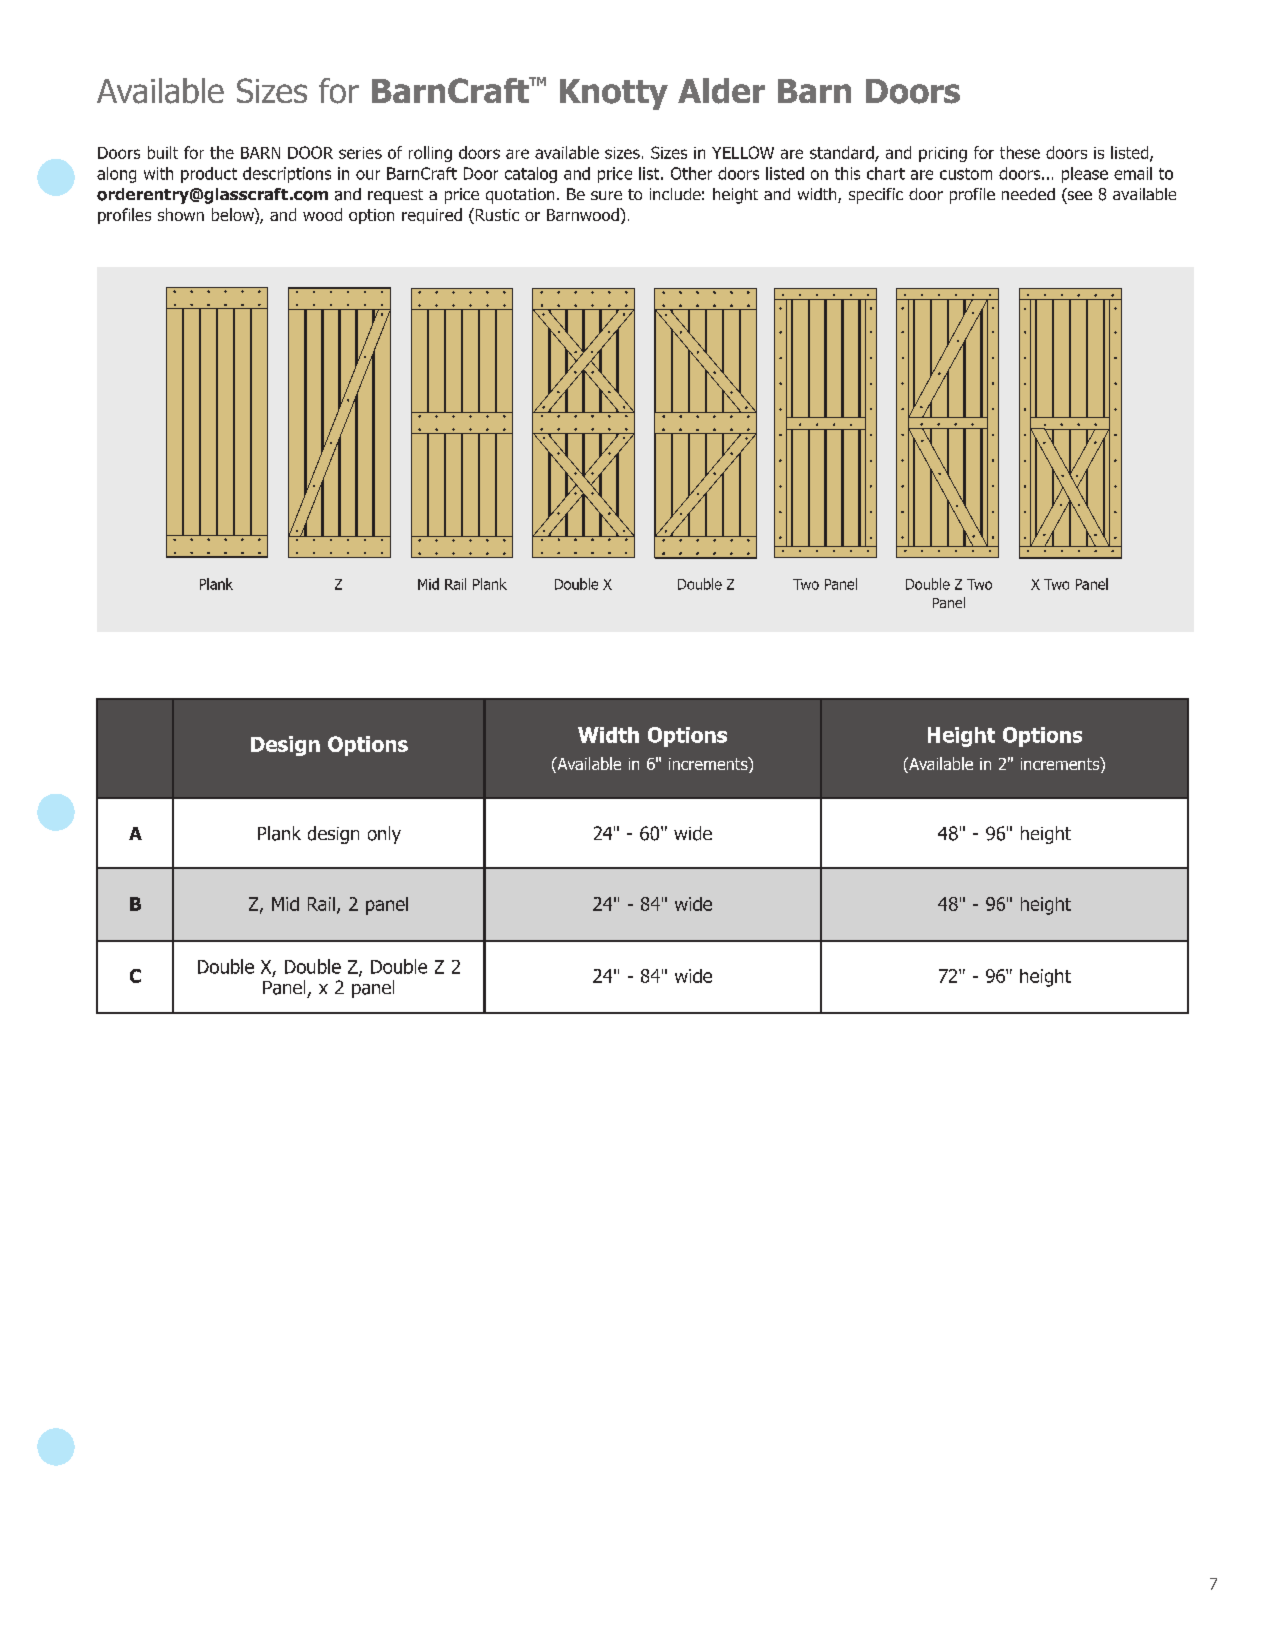 Image resolution: width=1269 pixels, height=1643 pixels. I want to click on chart, so click(886, 173).
